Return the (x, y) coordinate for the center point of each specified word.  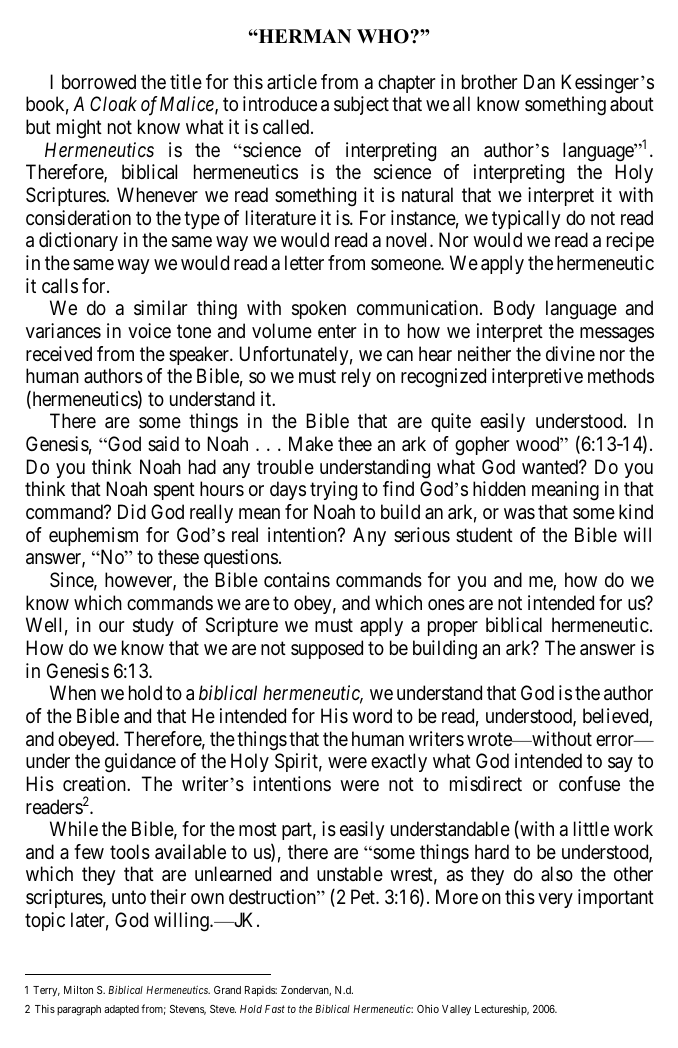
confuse (589, 784)
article (292, 82)
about (632, 104)
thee (355, 443)
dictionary (78, 241)
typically (526, 219)
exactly (399, 762)
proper (453, 628)
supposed (327, 649)
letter (304, 262)
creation (95, 784)
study (153, 626)
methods (621, 376)
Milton (78, 989)
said (163, 443)
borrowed (99, 81)
